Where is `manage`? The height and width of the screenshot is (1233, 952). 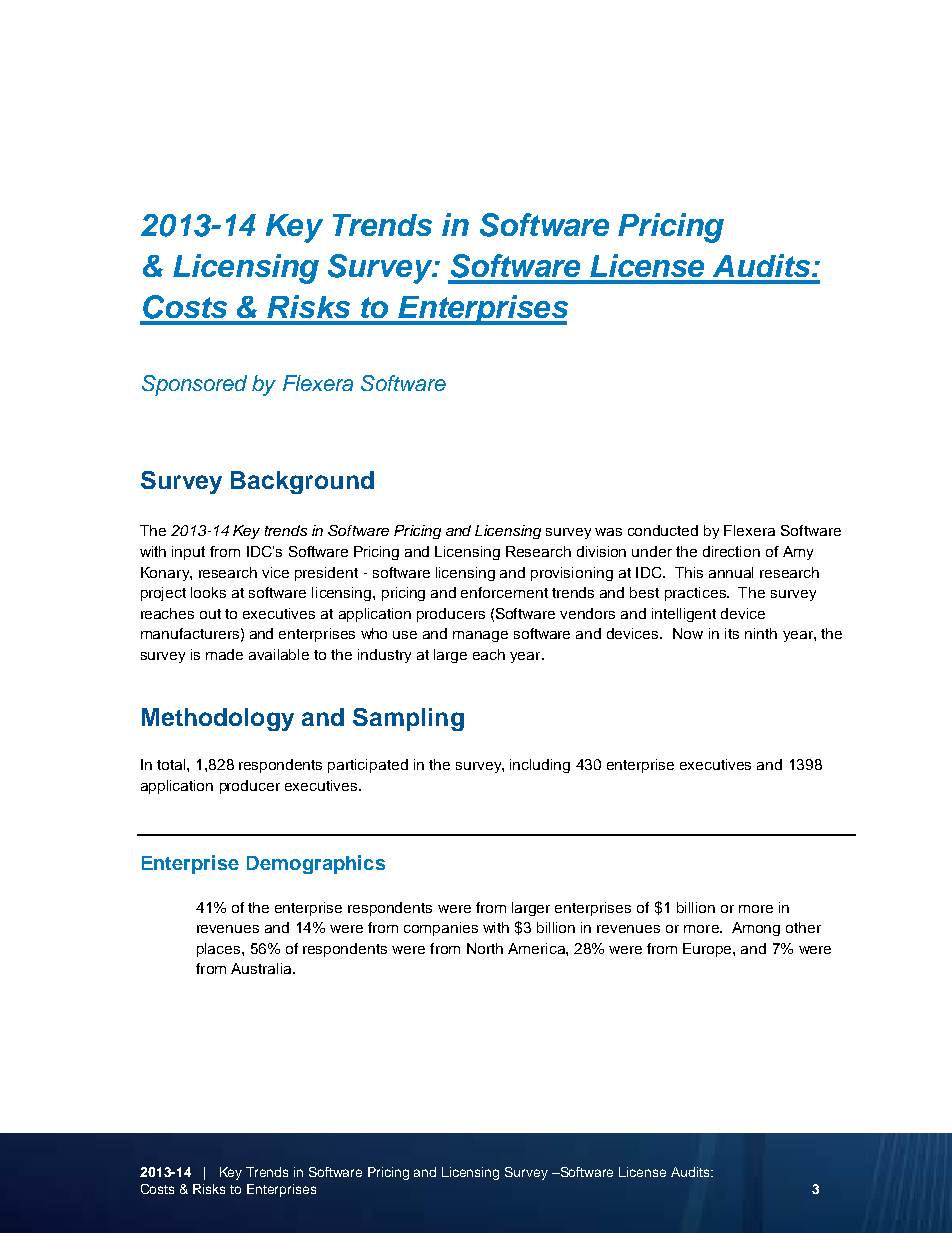
manage is located at coordinates (480, 636).
